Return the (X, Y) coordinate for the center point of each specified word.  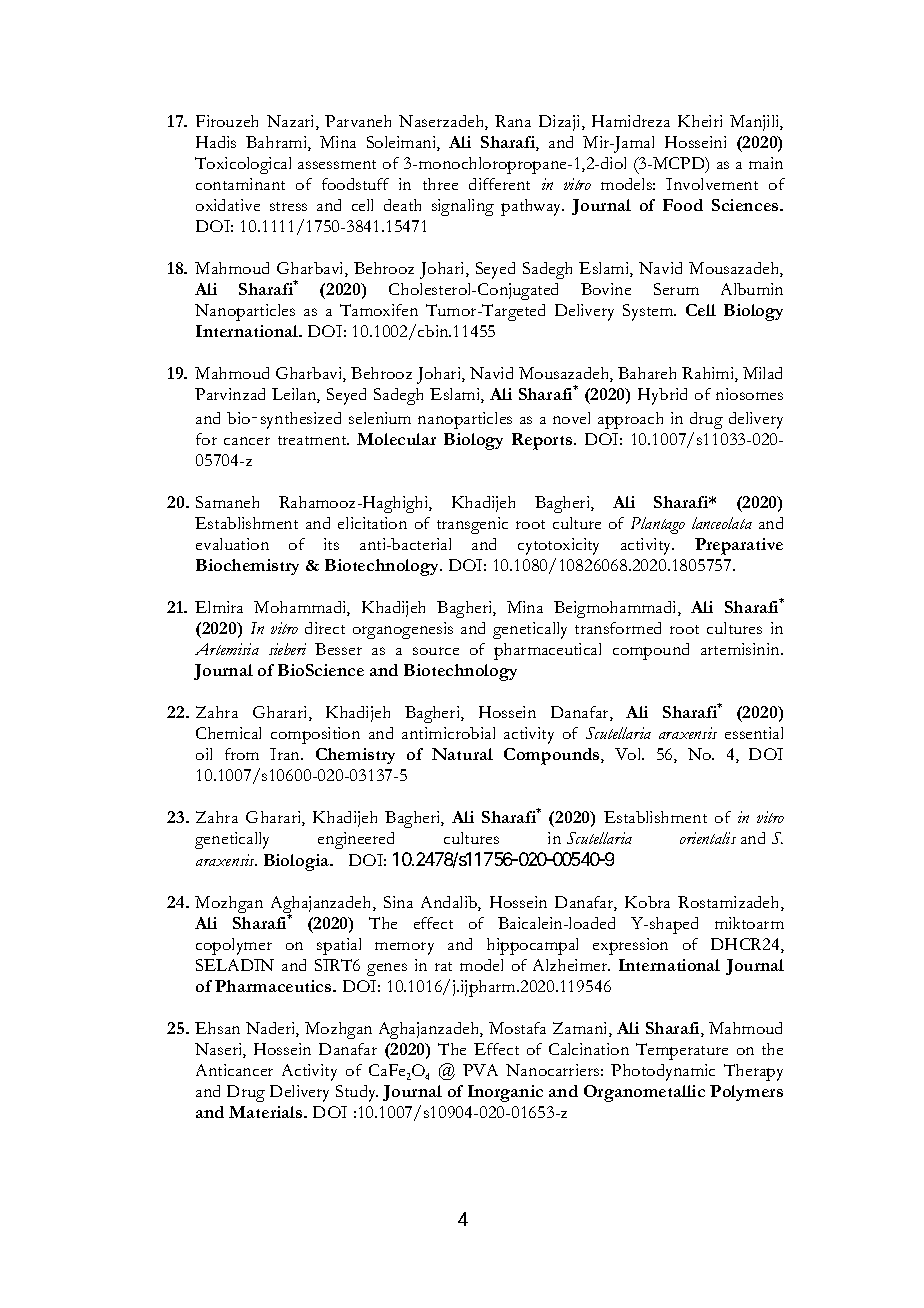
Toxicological (243, 165)
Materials (267, 1112)
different (499, 184)
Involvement (712, 184)
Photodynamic (663, 1072)
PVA (480, 1070)
